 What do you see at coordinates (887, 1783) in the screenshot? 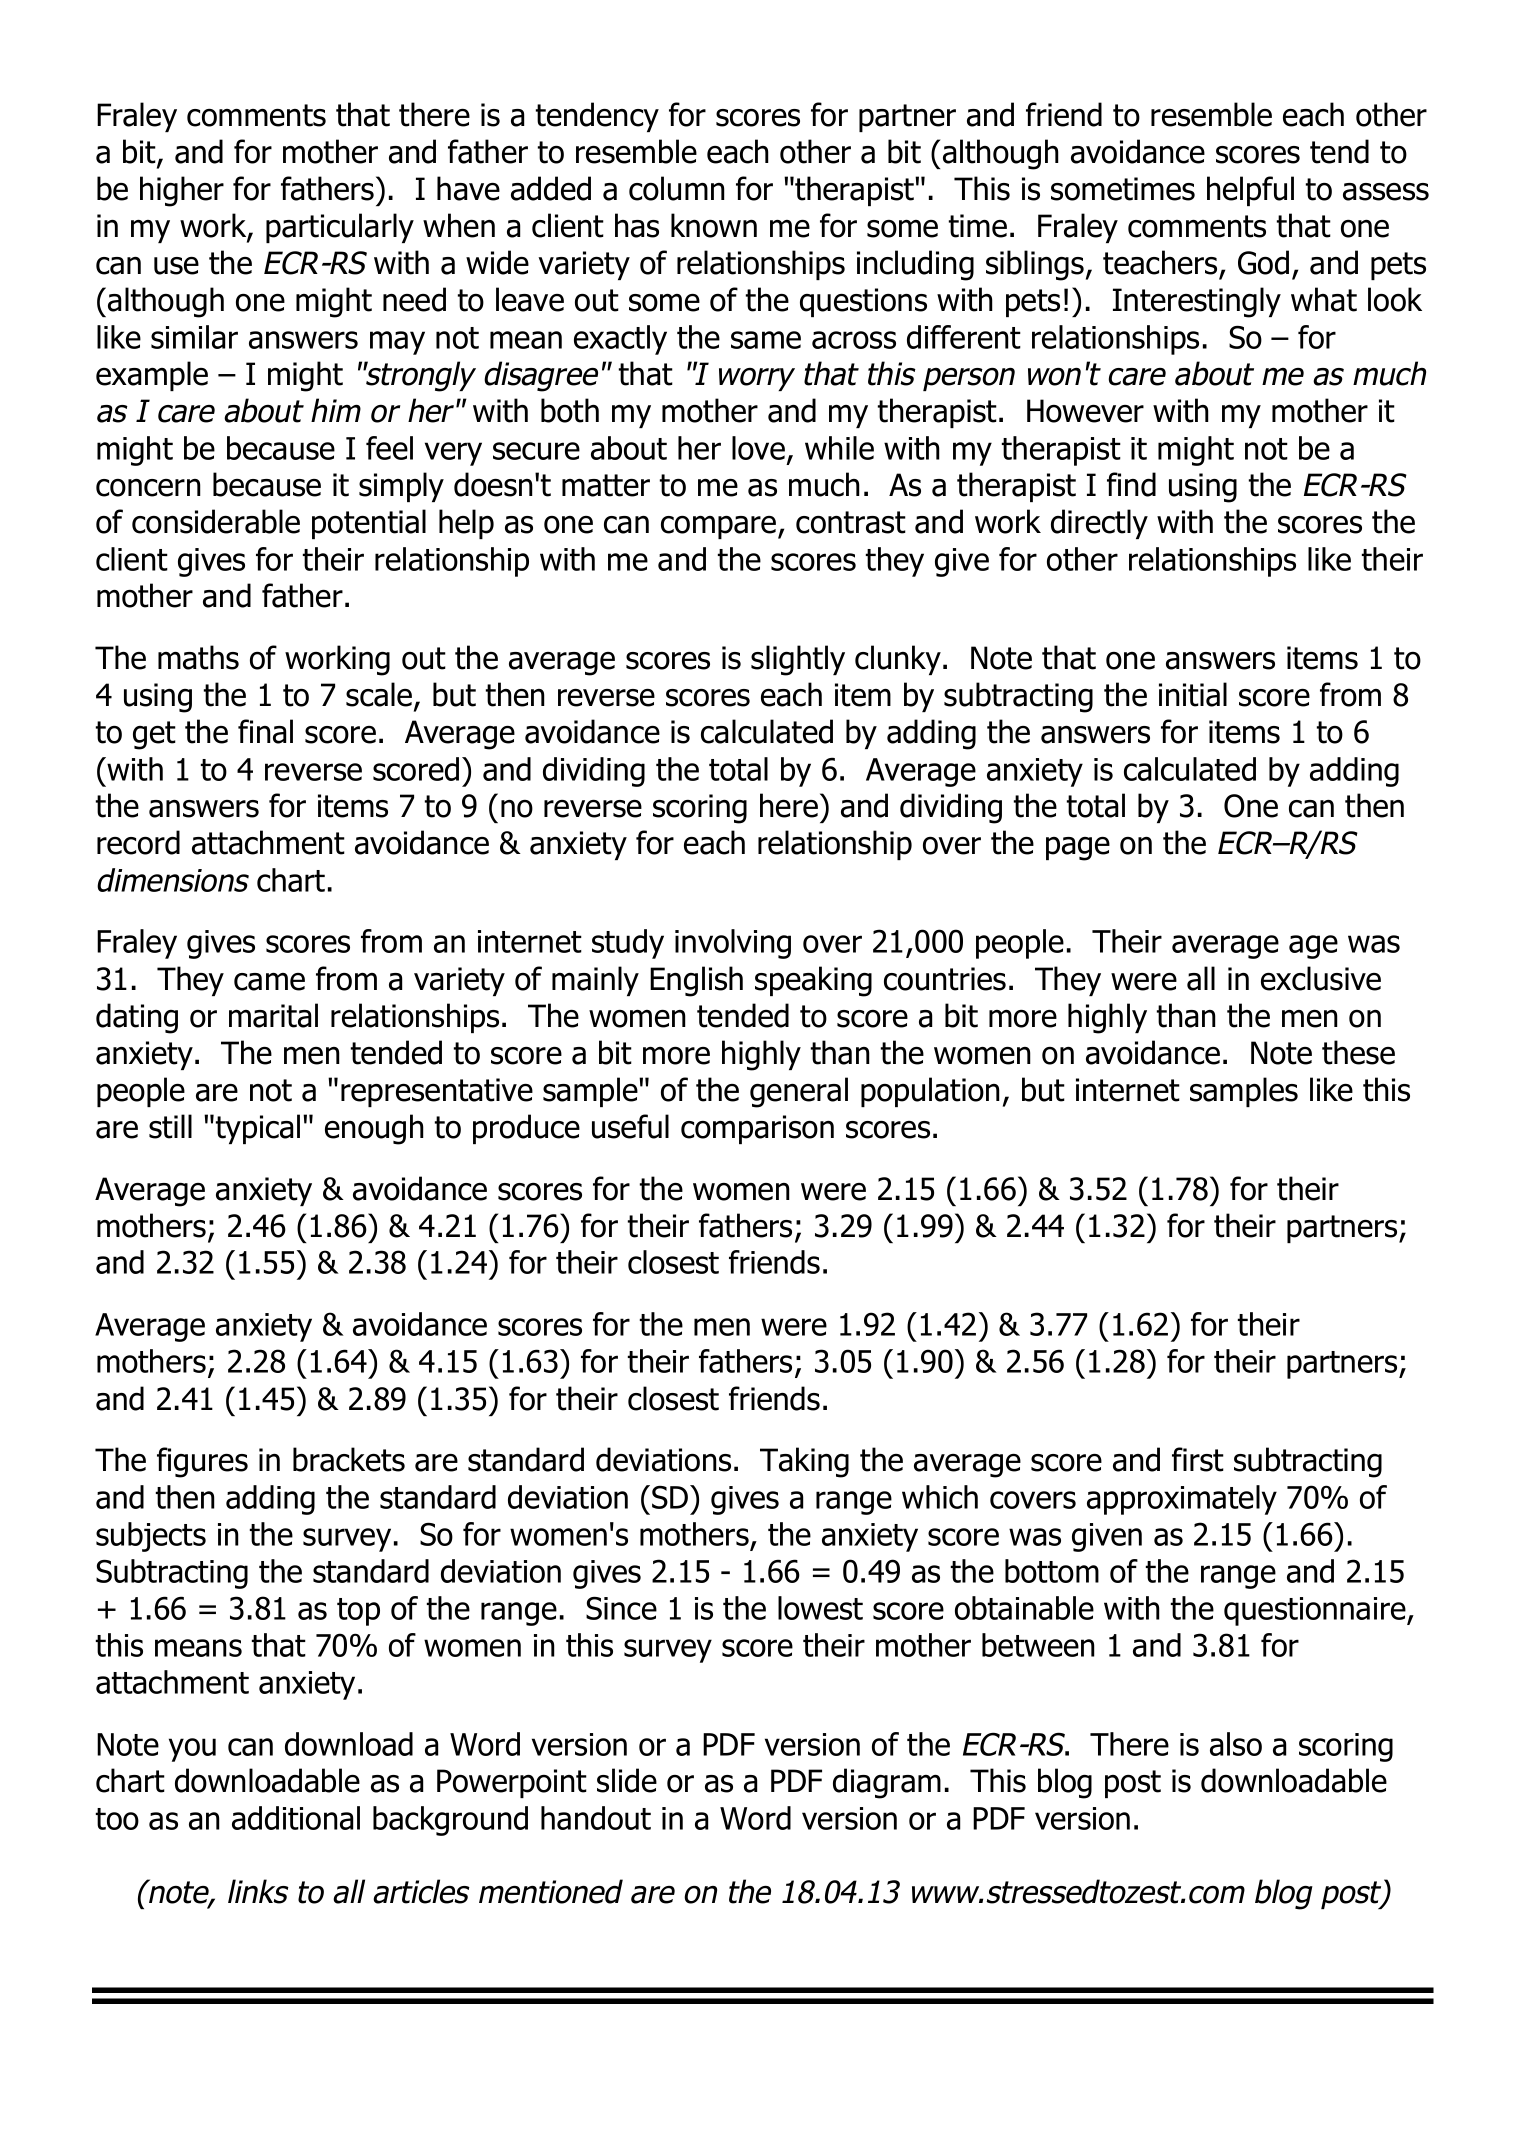
I see `diagram` at bounding box center [887, 1783].
